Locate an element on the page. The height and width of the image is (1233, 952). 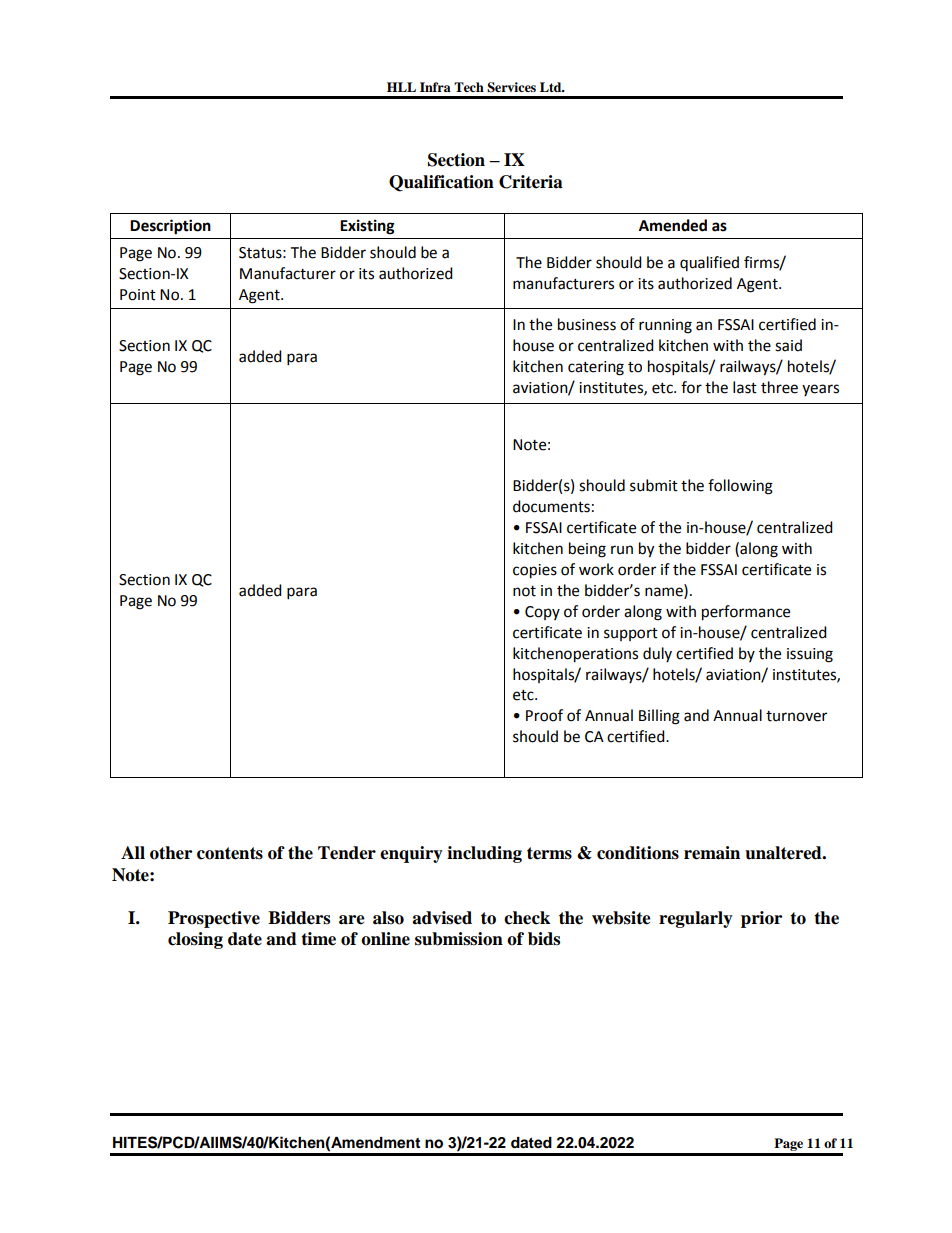
Point is located at coordinates (138, 295).
